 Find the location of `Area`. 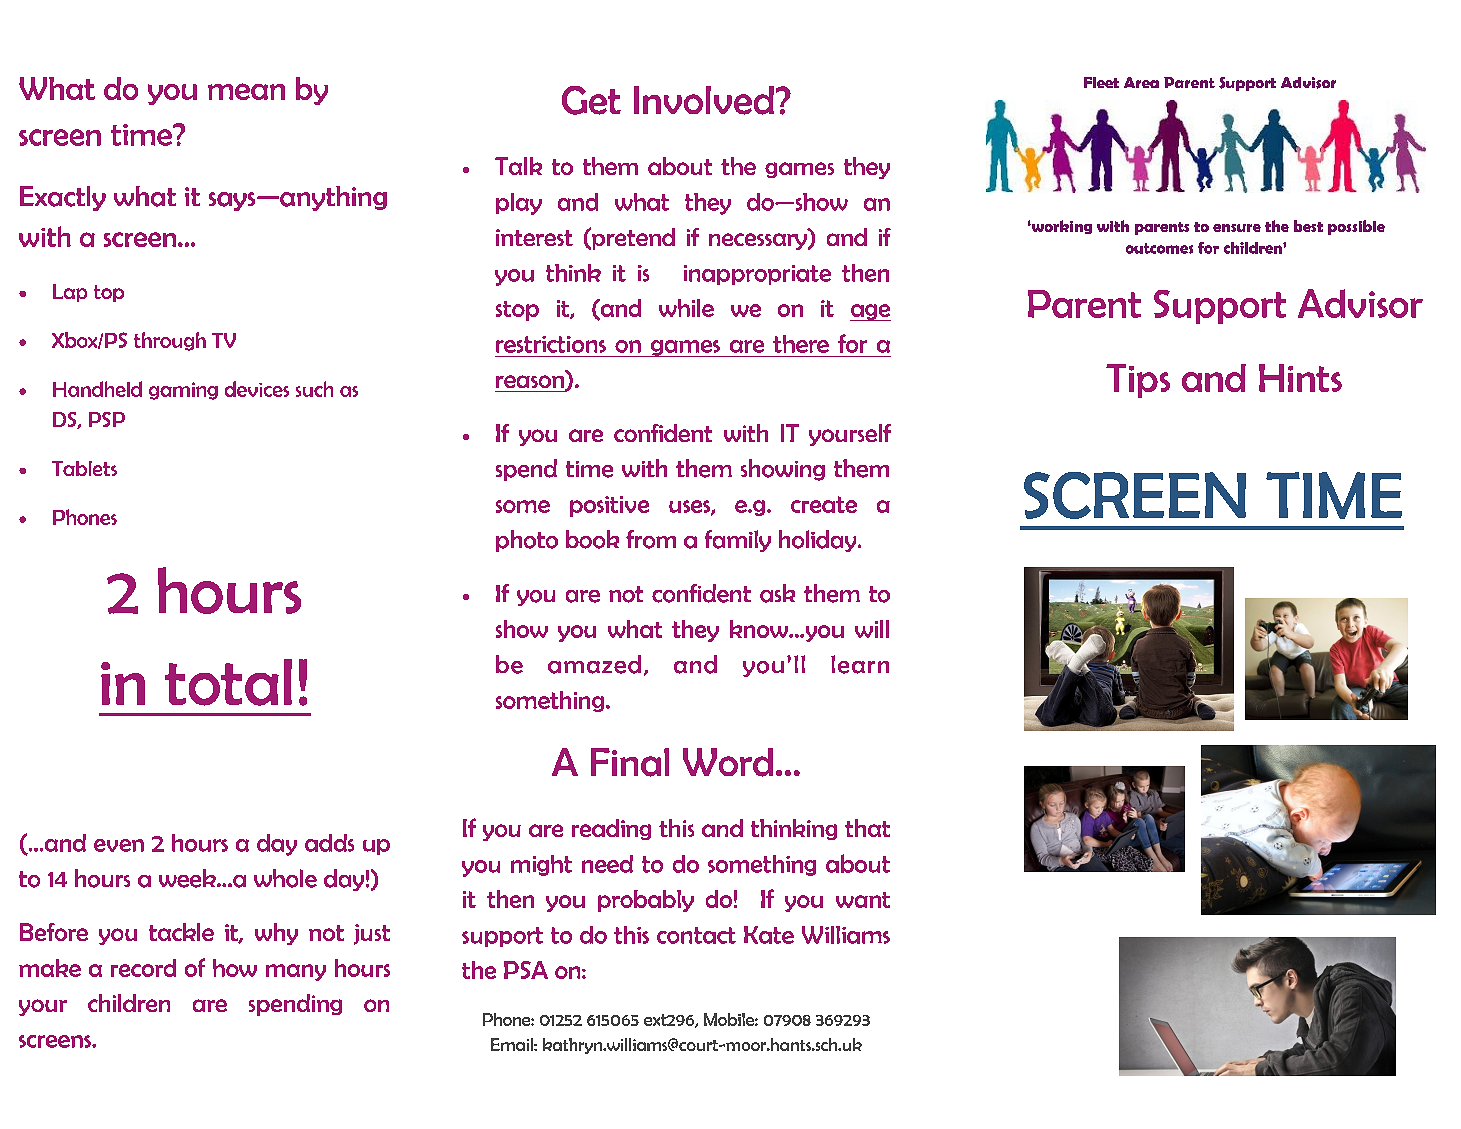

Area is located at coordinates (1141, 82).
